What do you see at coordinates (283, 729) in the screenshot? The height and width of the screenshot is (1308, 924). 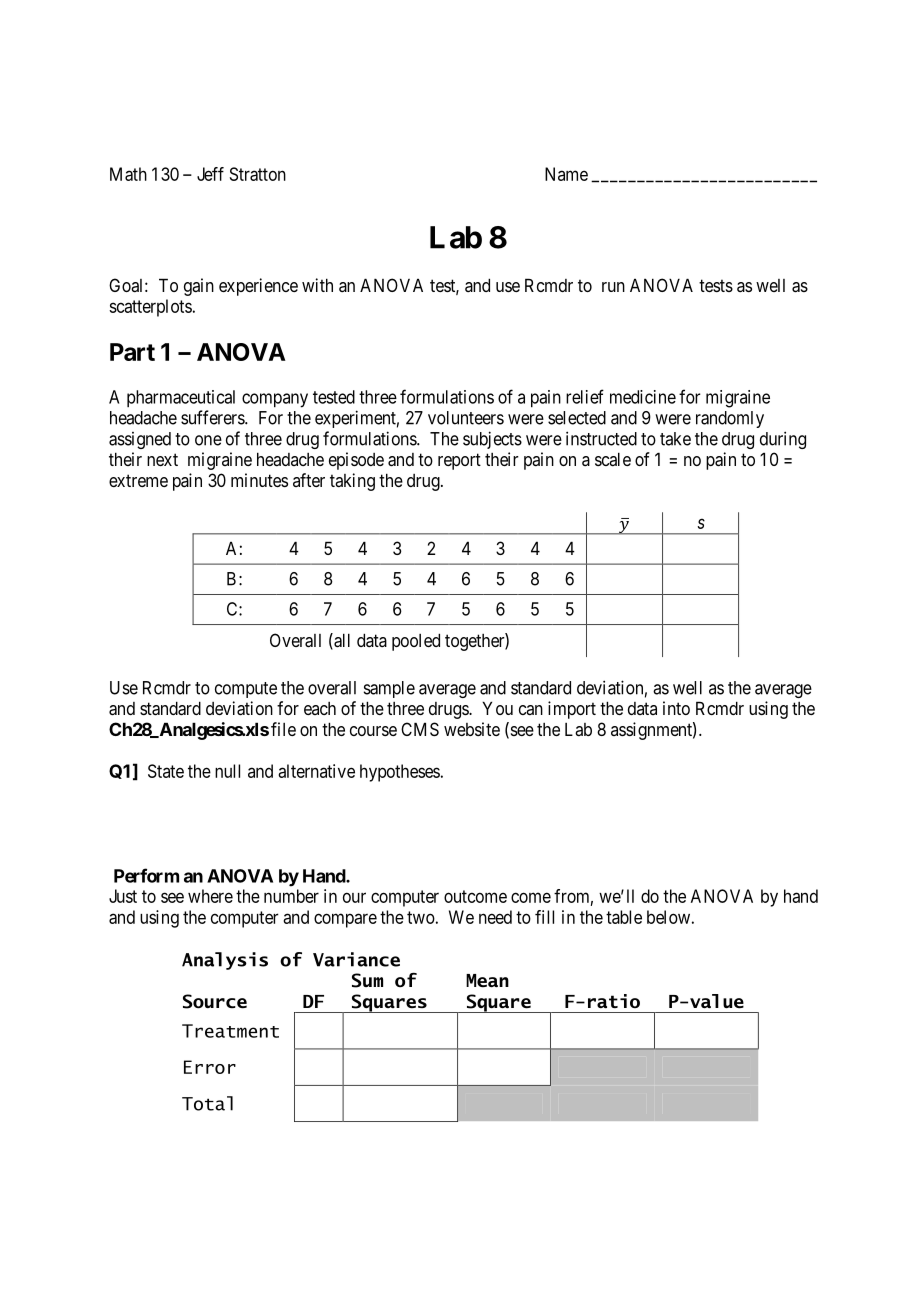 I see `file` at bounding box center [283, 729].
